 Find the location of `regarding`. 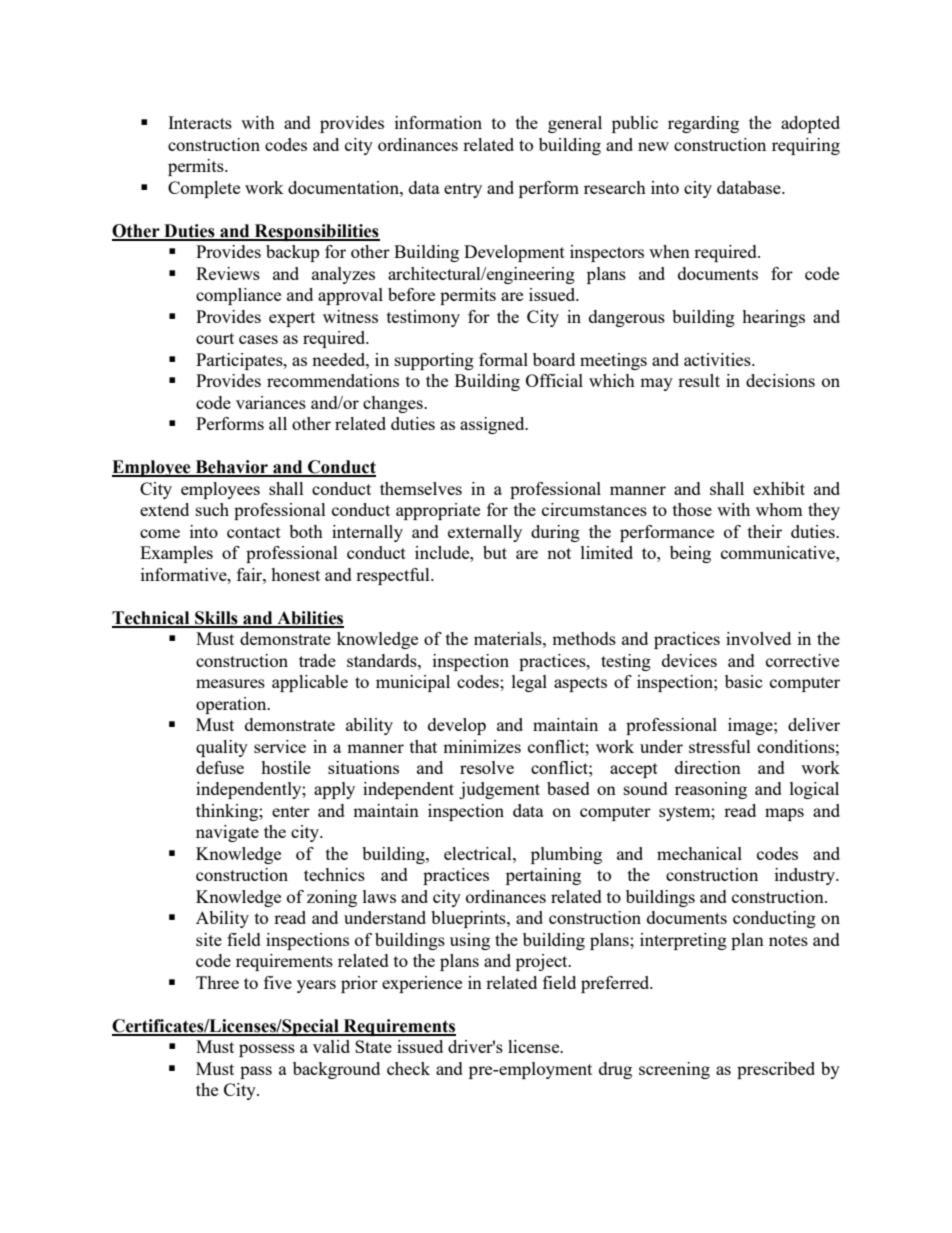

regarding is located at coordinates (703, 124).
